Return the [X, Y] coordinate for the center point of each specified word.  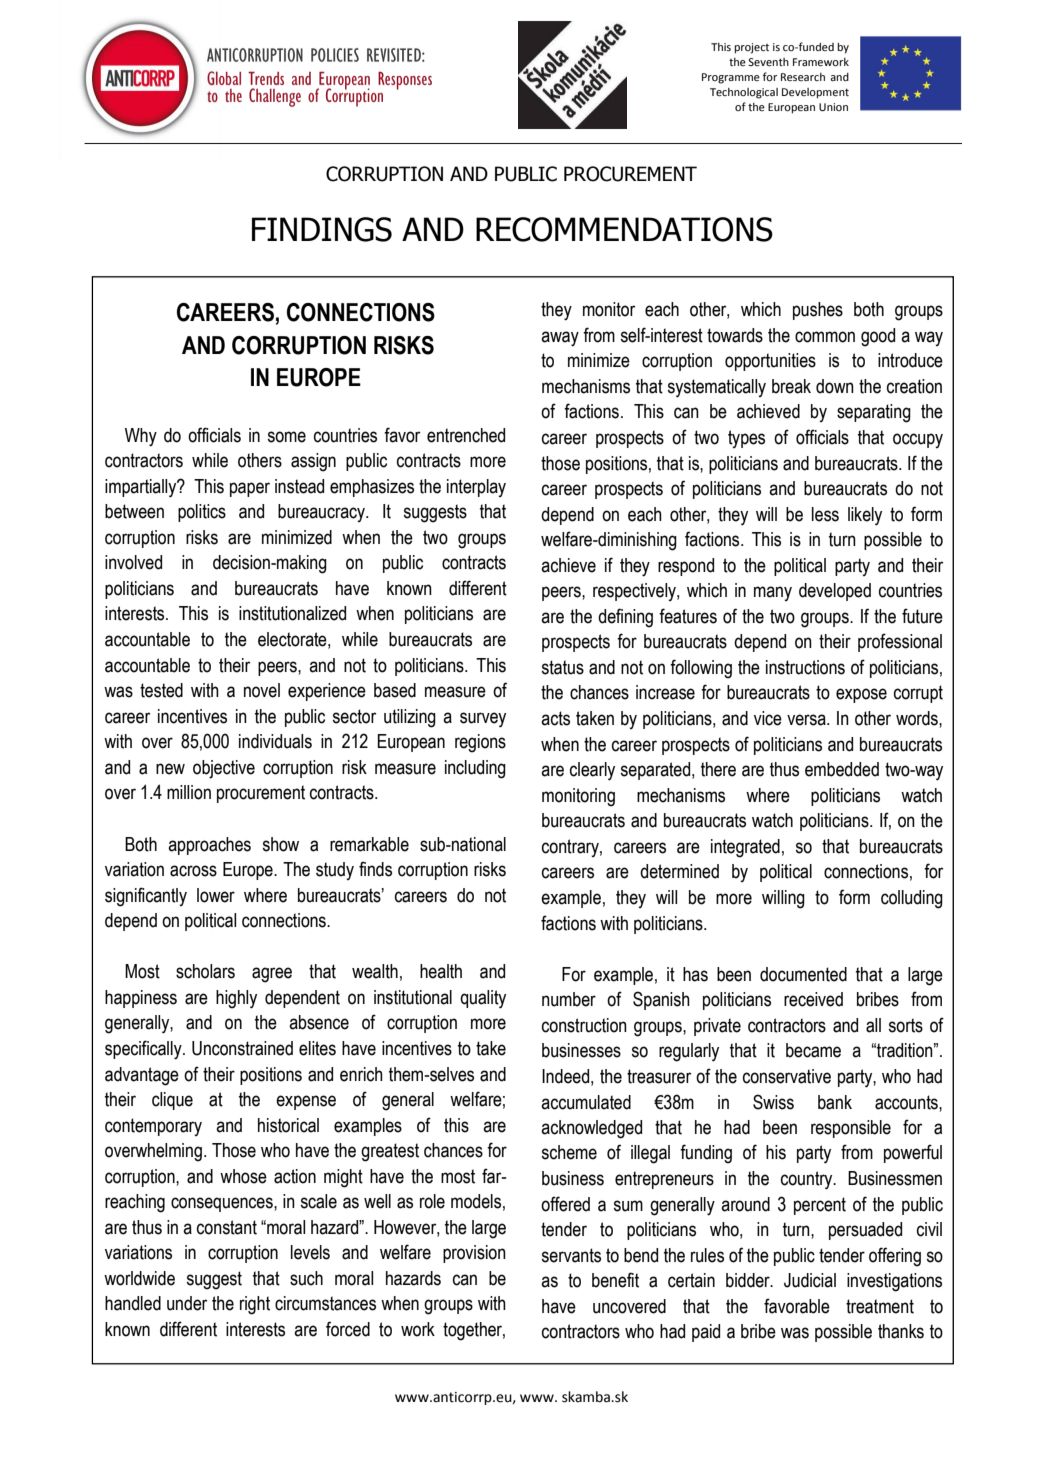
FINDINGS [322, 229]
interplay [476, 488]
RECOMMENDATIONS [624, 229]
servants [571, 1255]
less [825, 514]
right [255, 1305]
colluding [912, 899]
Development [815, 93]
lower [216, 895]
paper [250, 489]
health [441, 971]
